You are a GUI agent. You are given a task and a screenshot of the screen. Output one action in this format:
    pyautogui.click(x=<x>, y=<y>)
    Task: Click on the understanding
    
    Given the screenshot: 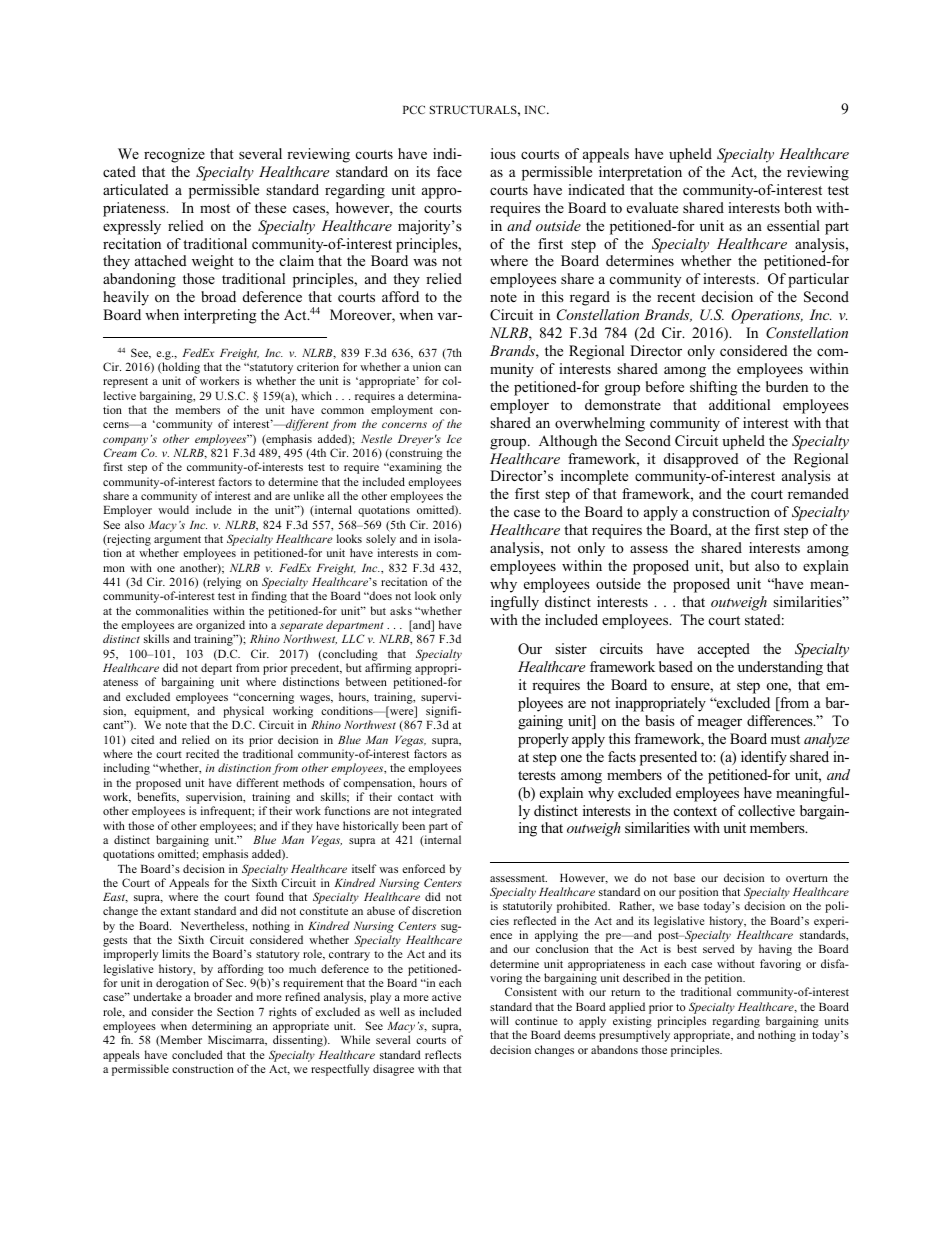 What is the action you would take?
    pyautogui.click(x=780, y=668)
